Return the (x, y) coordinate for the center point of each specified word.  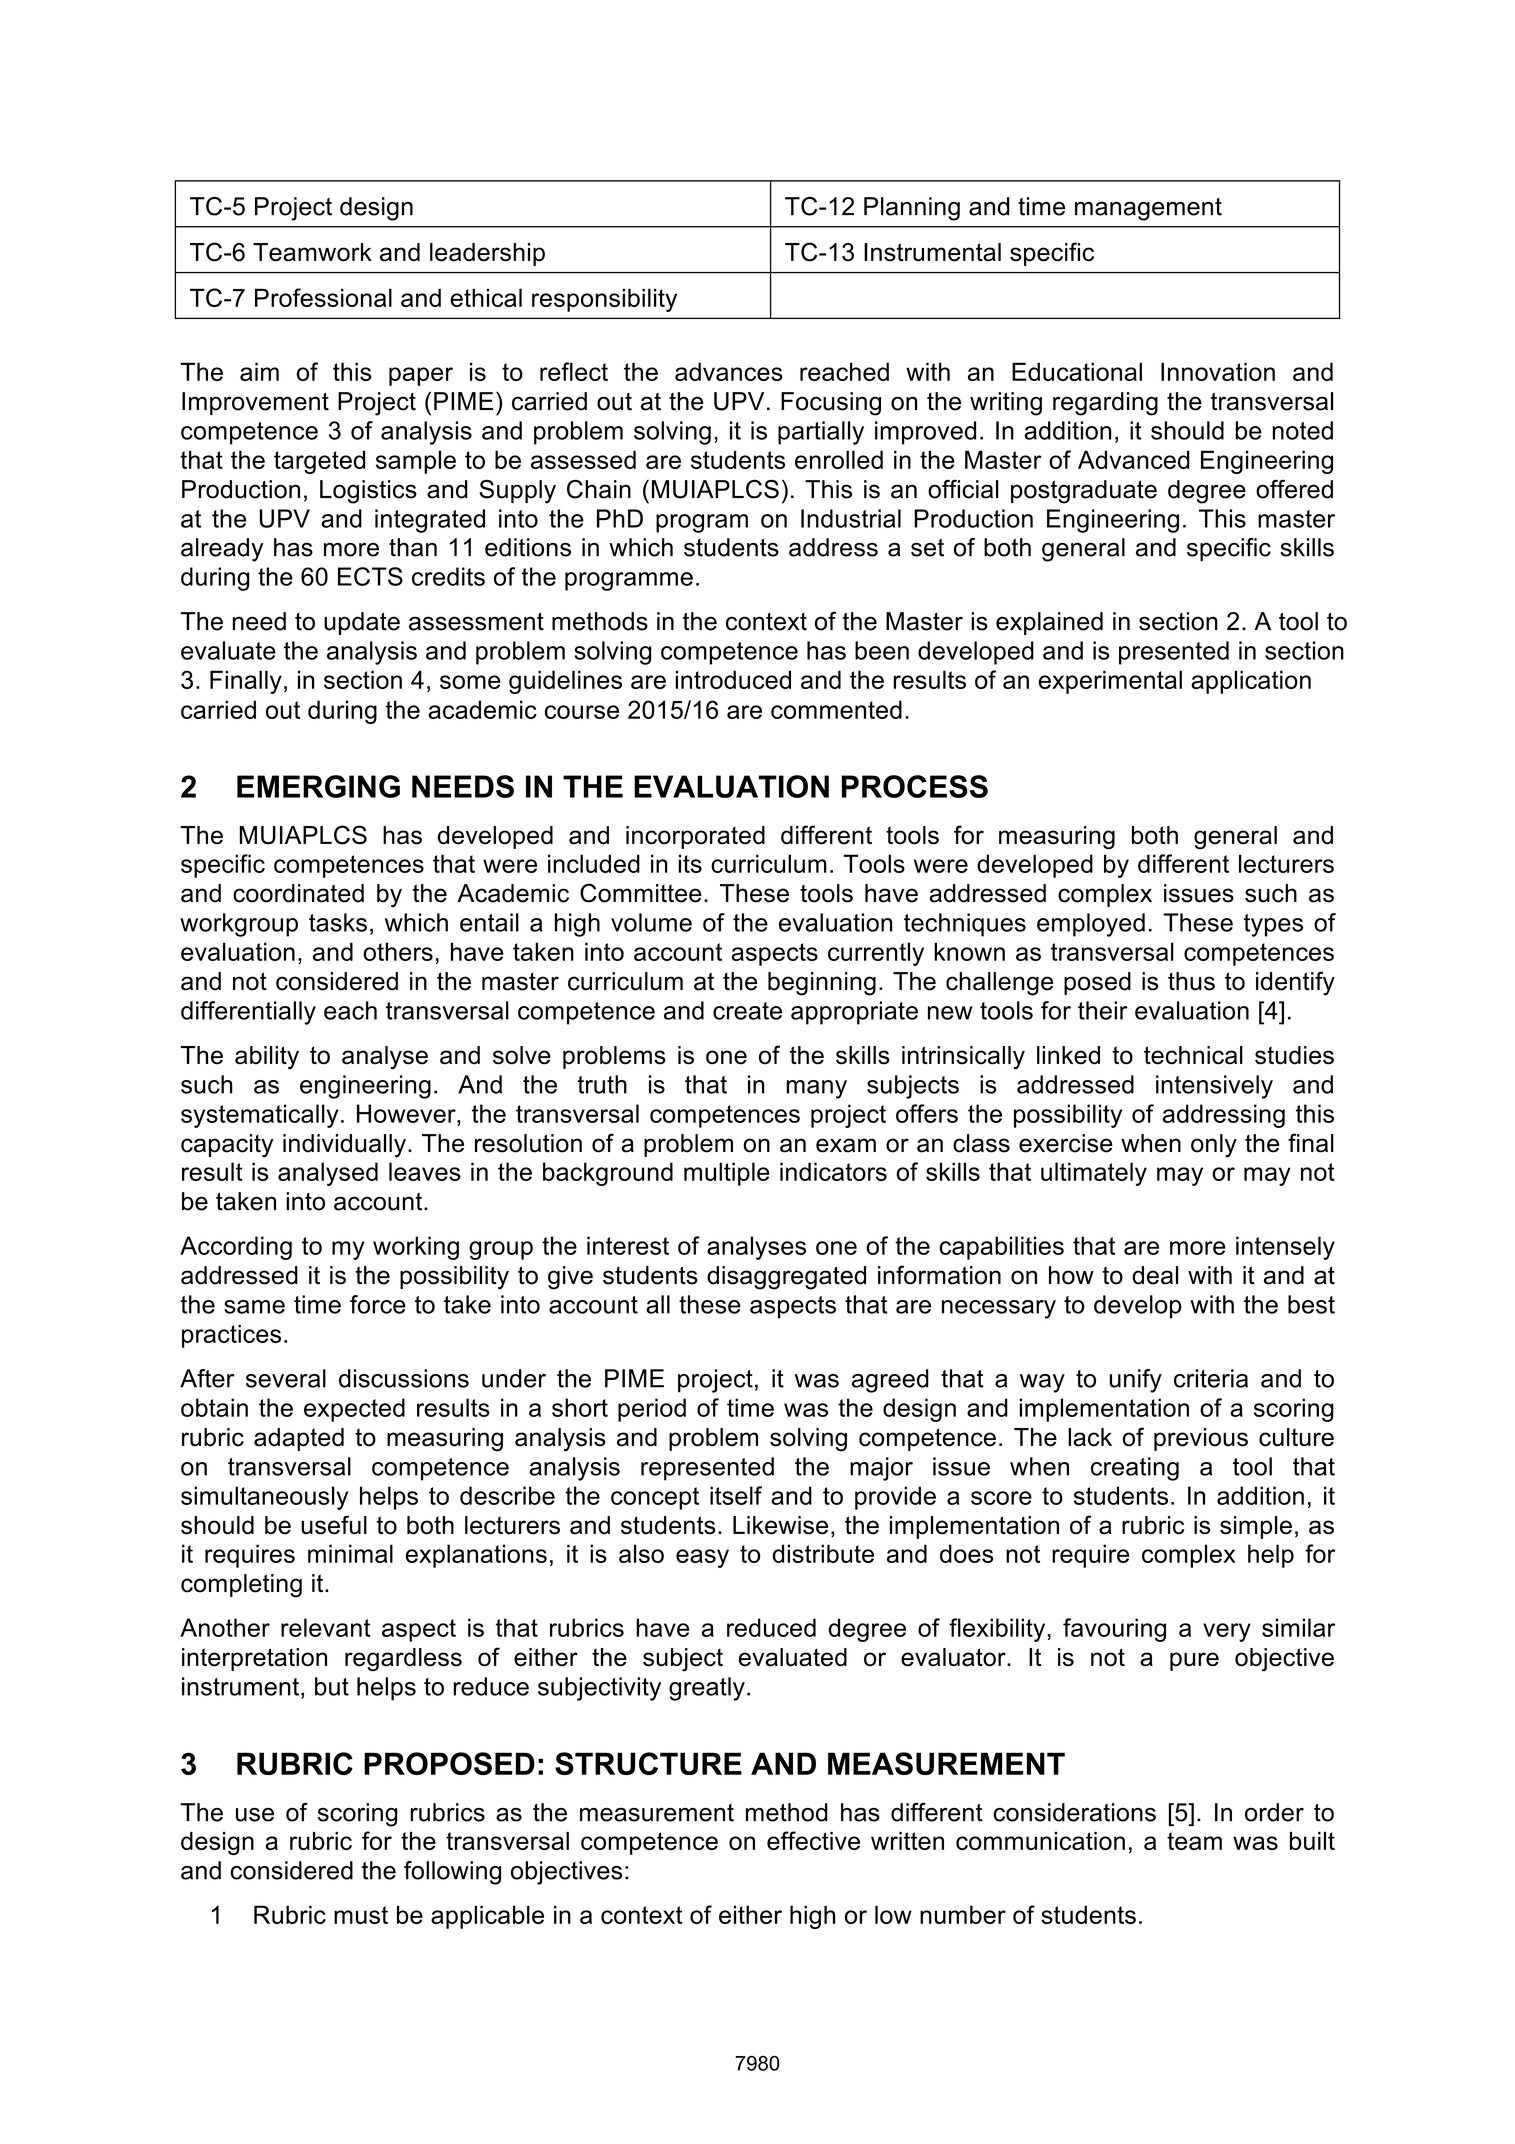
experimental (1110, 682)
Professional (323, 297)
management (1148, 209)
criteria (1211, 1378)
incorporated (695, 837)
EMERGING (318, 786)
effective (813, 1840)
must (361, 1915)
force (378, 1304)
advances (729, 371)
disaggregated (786, 1278)
